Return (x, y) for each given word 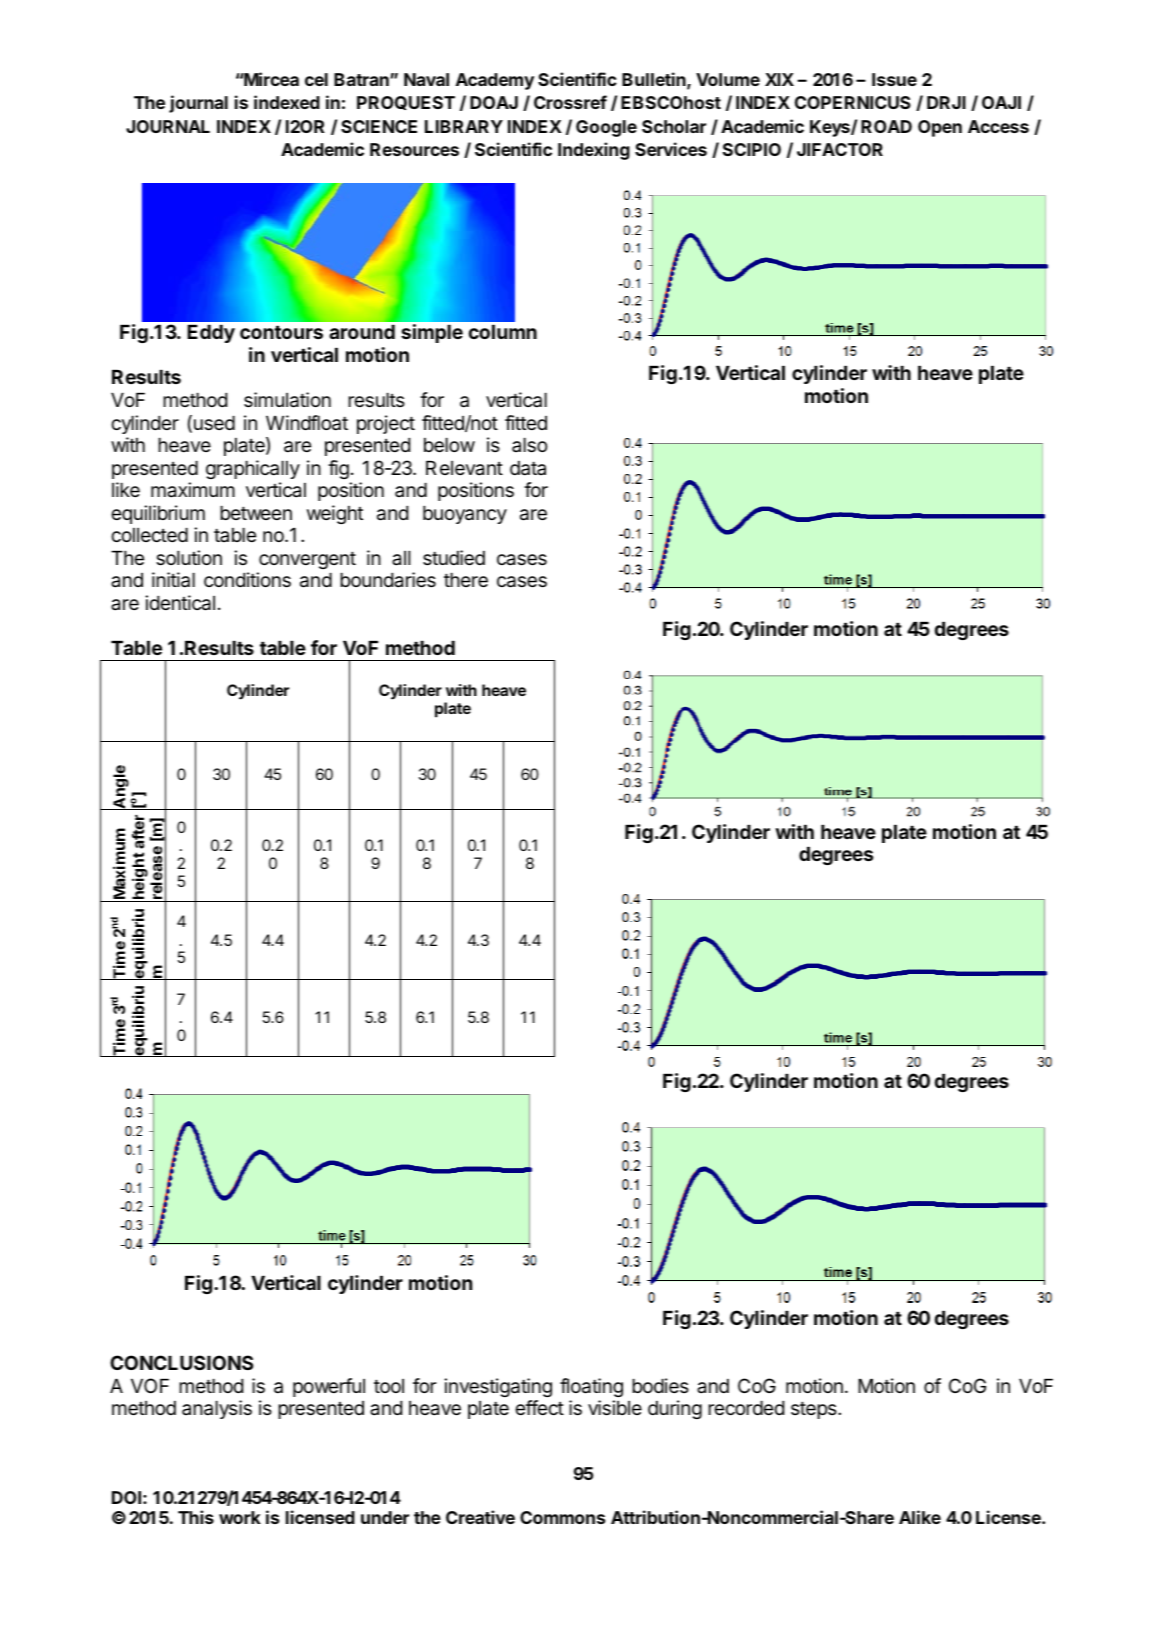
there (466, 580)
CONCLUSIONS (181, 1362)
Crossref (570, 102)
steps (815, 1410)
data (528, 468)
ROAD (886, 126)
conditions (247, 580)
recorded (746, 1408)
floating (591, 1387)
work (240, 1517)
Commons (562, 1517)
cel (316, 79)
